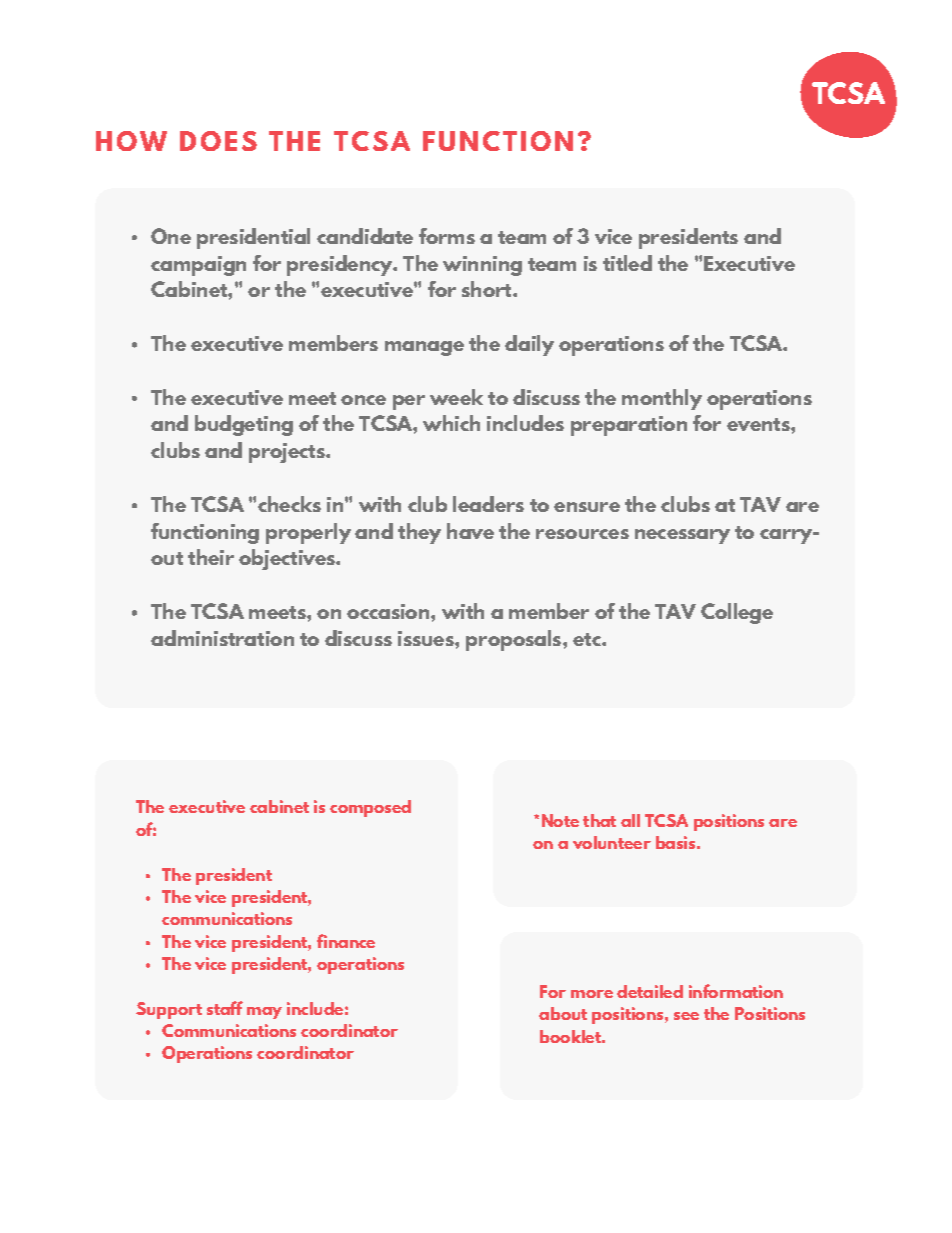 The height and width of the page is (1233, 952). I want to click on DOES, so click(218, 141).
